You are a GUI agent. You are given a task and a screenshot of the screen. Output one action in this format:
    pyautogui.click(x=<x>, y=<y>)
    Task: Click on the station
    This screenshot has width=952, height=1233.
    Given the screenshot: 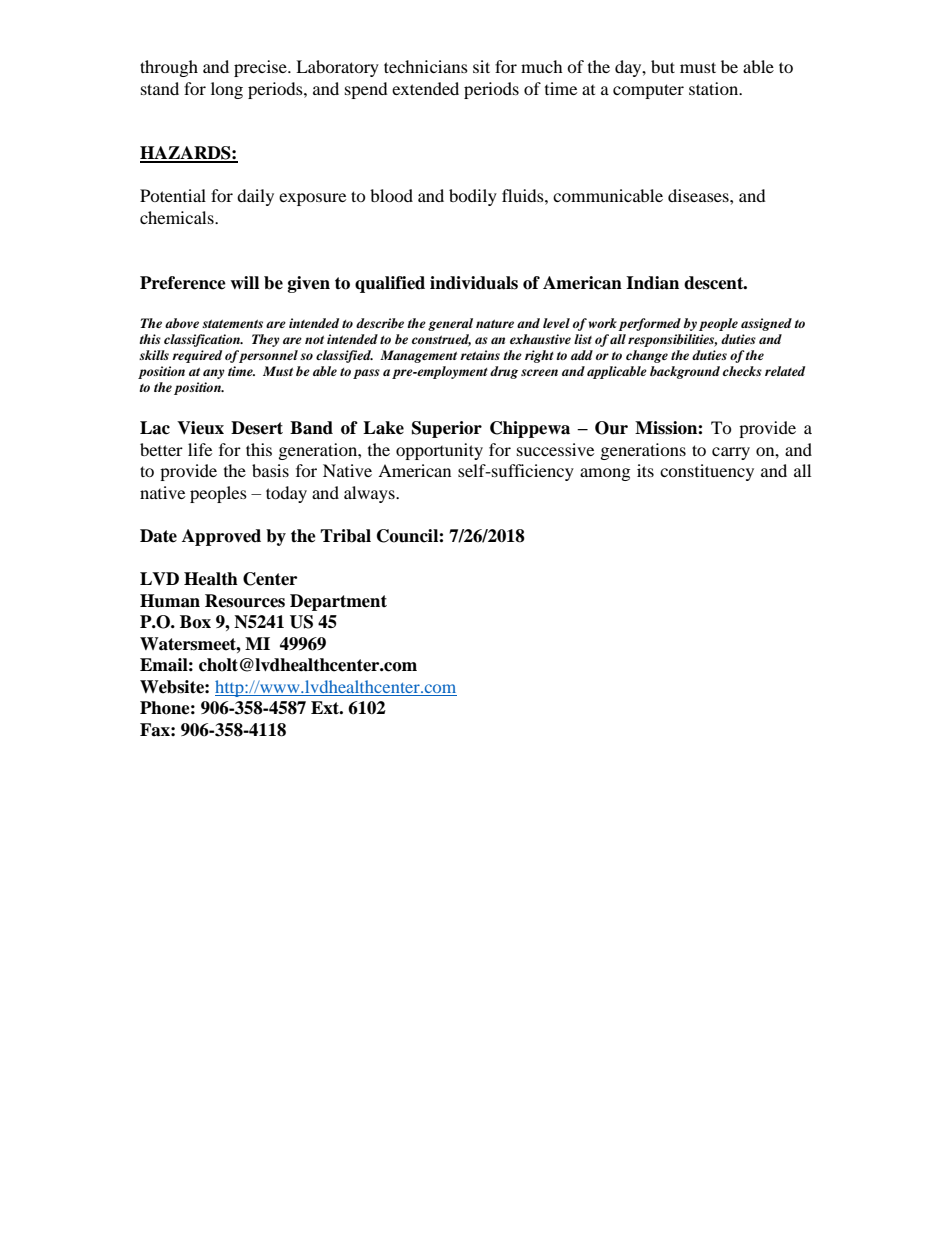 What is the action you would take?
    pyautogui.click(x=715, y=88)
